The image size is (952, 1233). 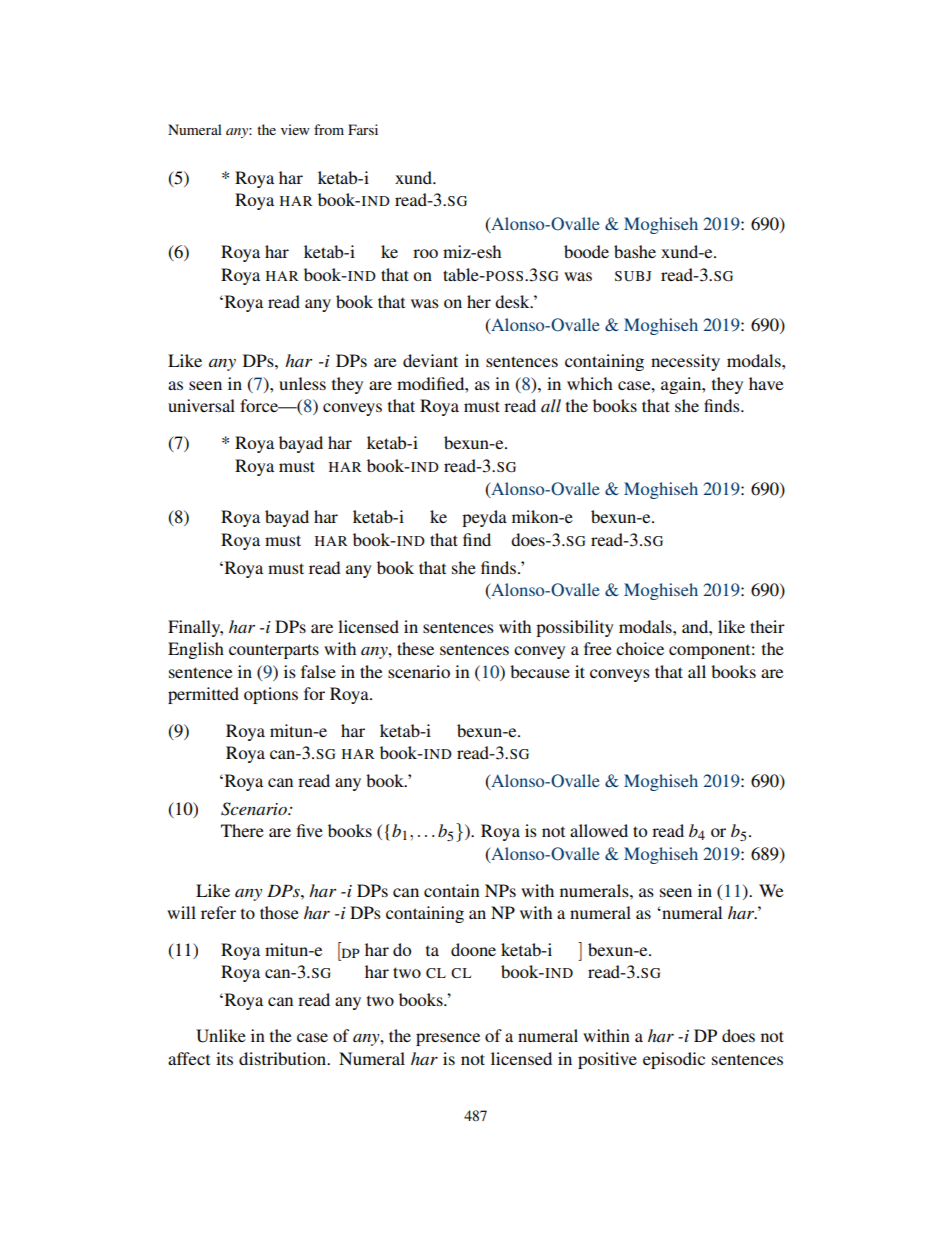 I want to click on Farsi, so click(x=363, y=129).
